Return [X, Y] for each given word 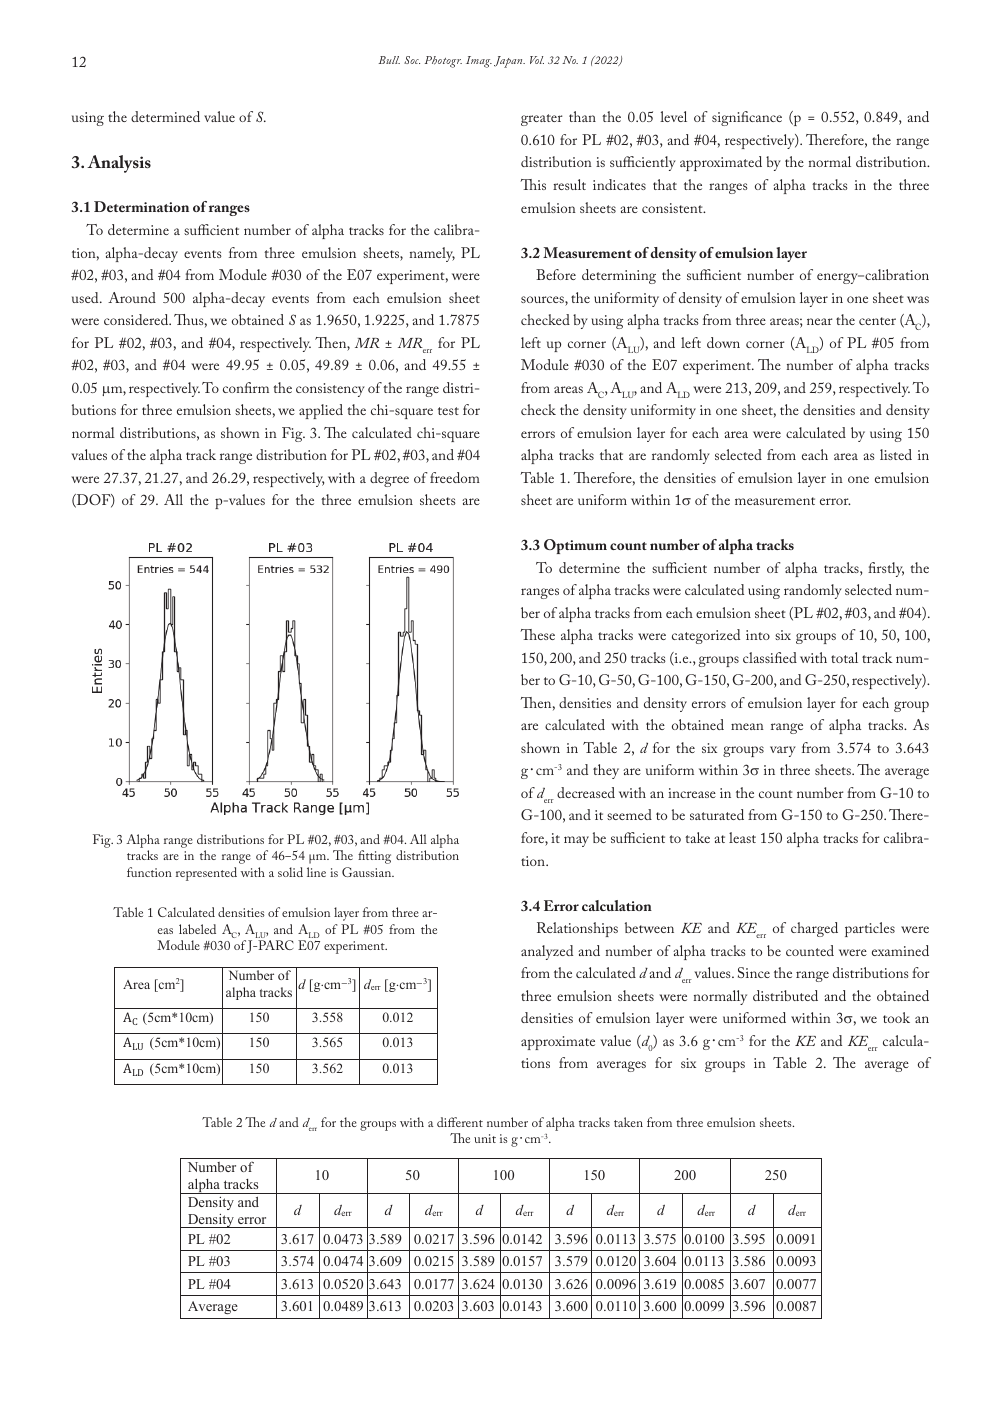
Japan [509, 62]
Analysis [119, 164]
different [460, 1122]
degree [389, 479]
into [758, 635]
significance [747, 118]
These [537, 634]
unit [485, 1138]
